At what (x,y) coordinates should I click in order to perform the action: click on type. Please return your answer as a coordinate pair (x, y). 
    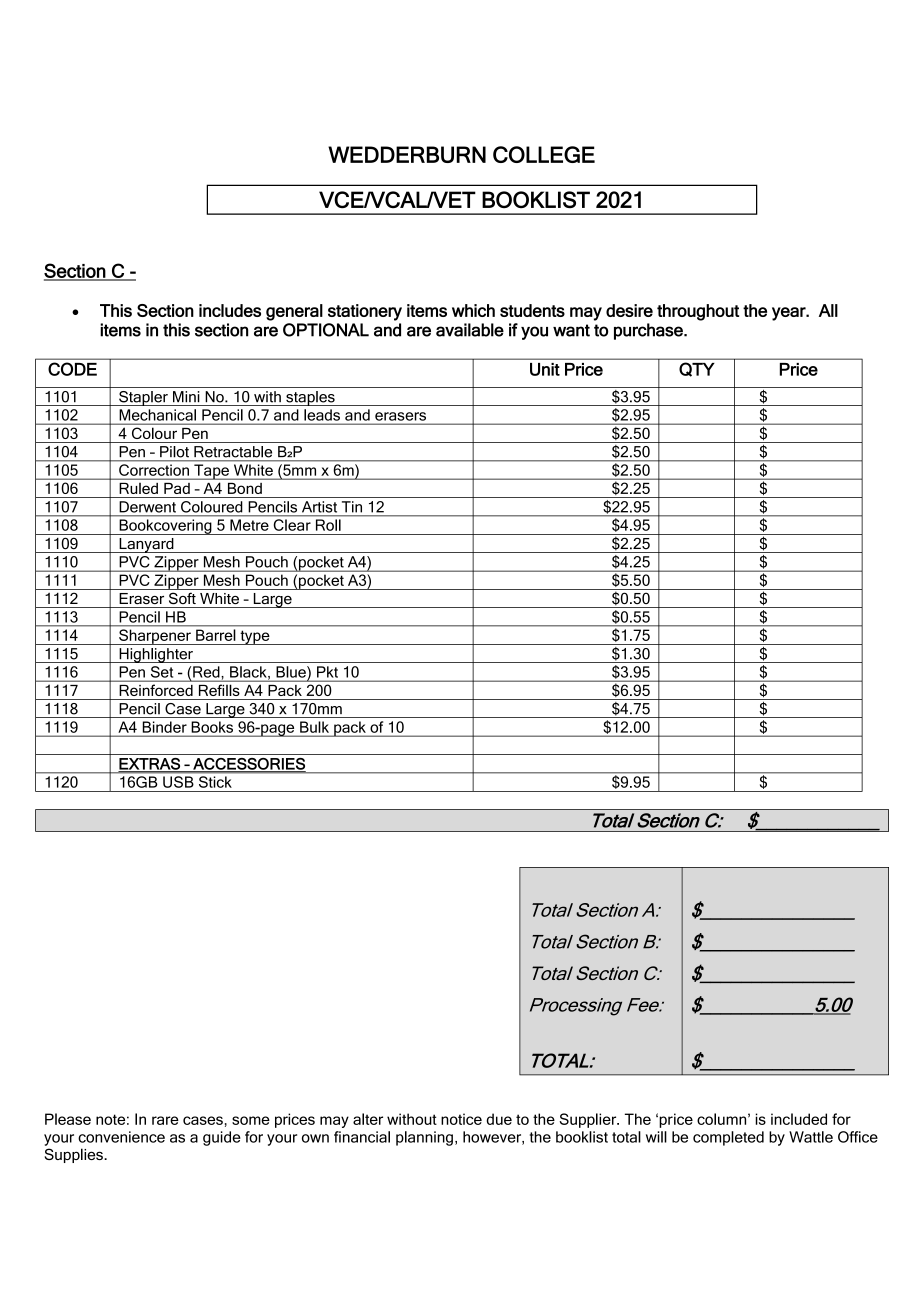
    Looking at the image, I should click on (255, 637).
